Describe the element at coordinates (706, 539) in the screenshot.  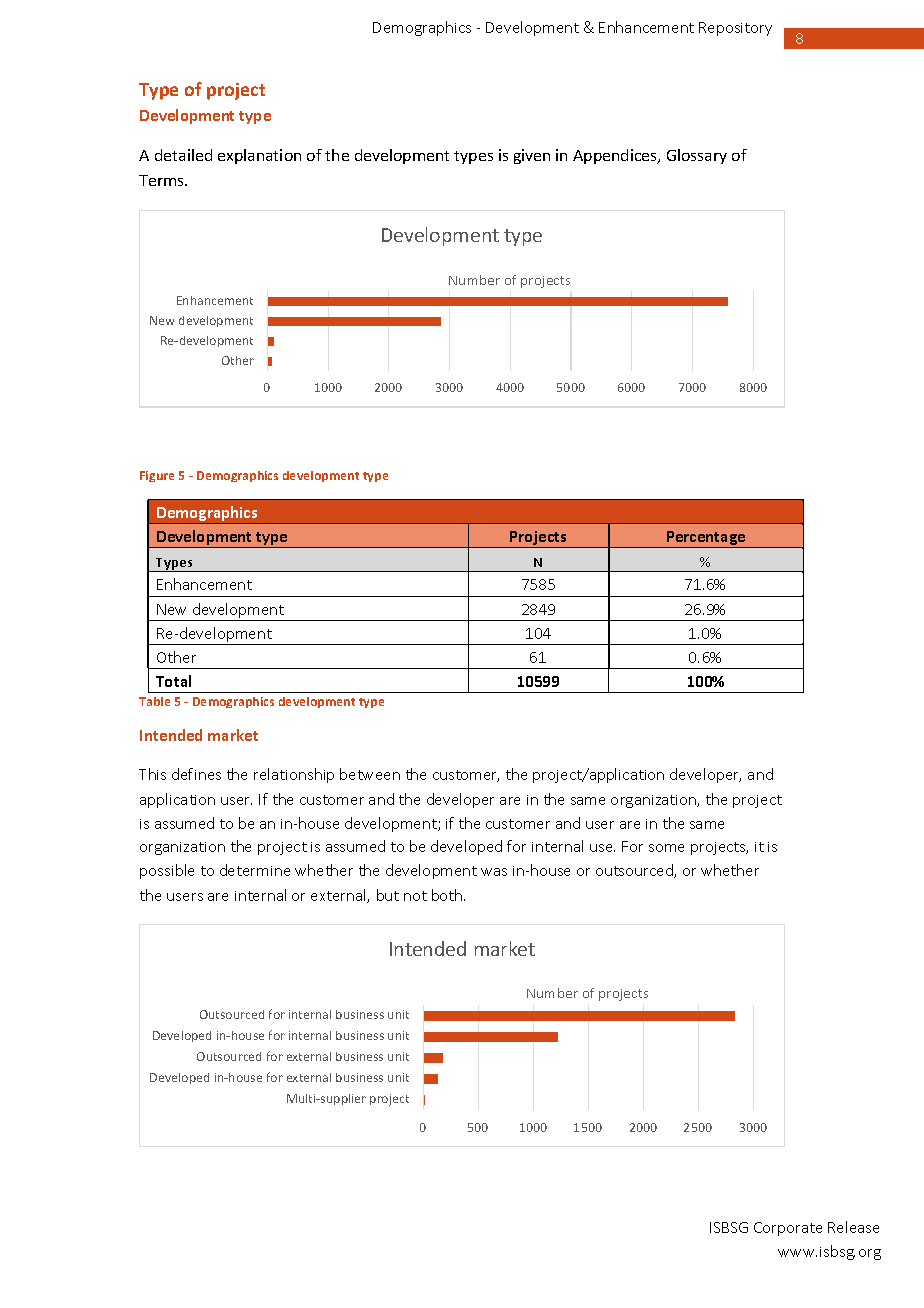
I see `Percentage` at that location.
